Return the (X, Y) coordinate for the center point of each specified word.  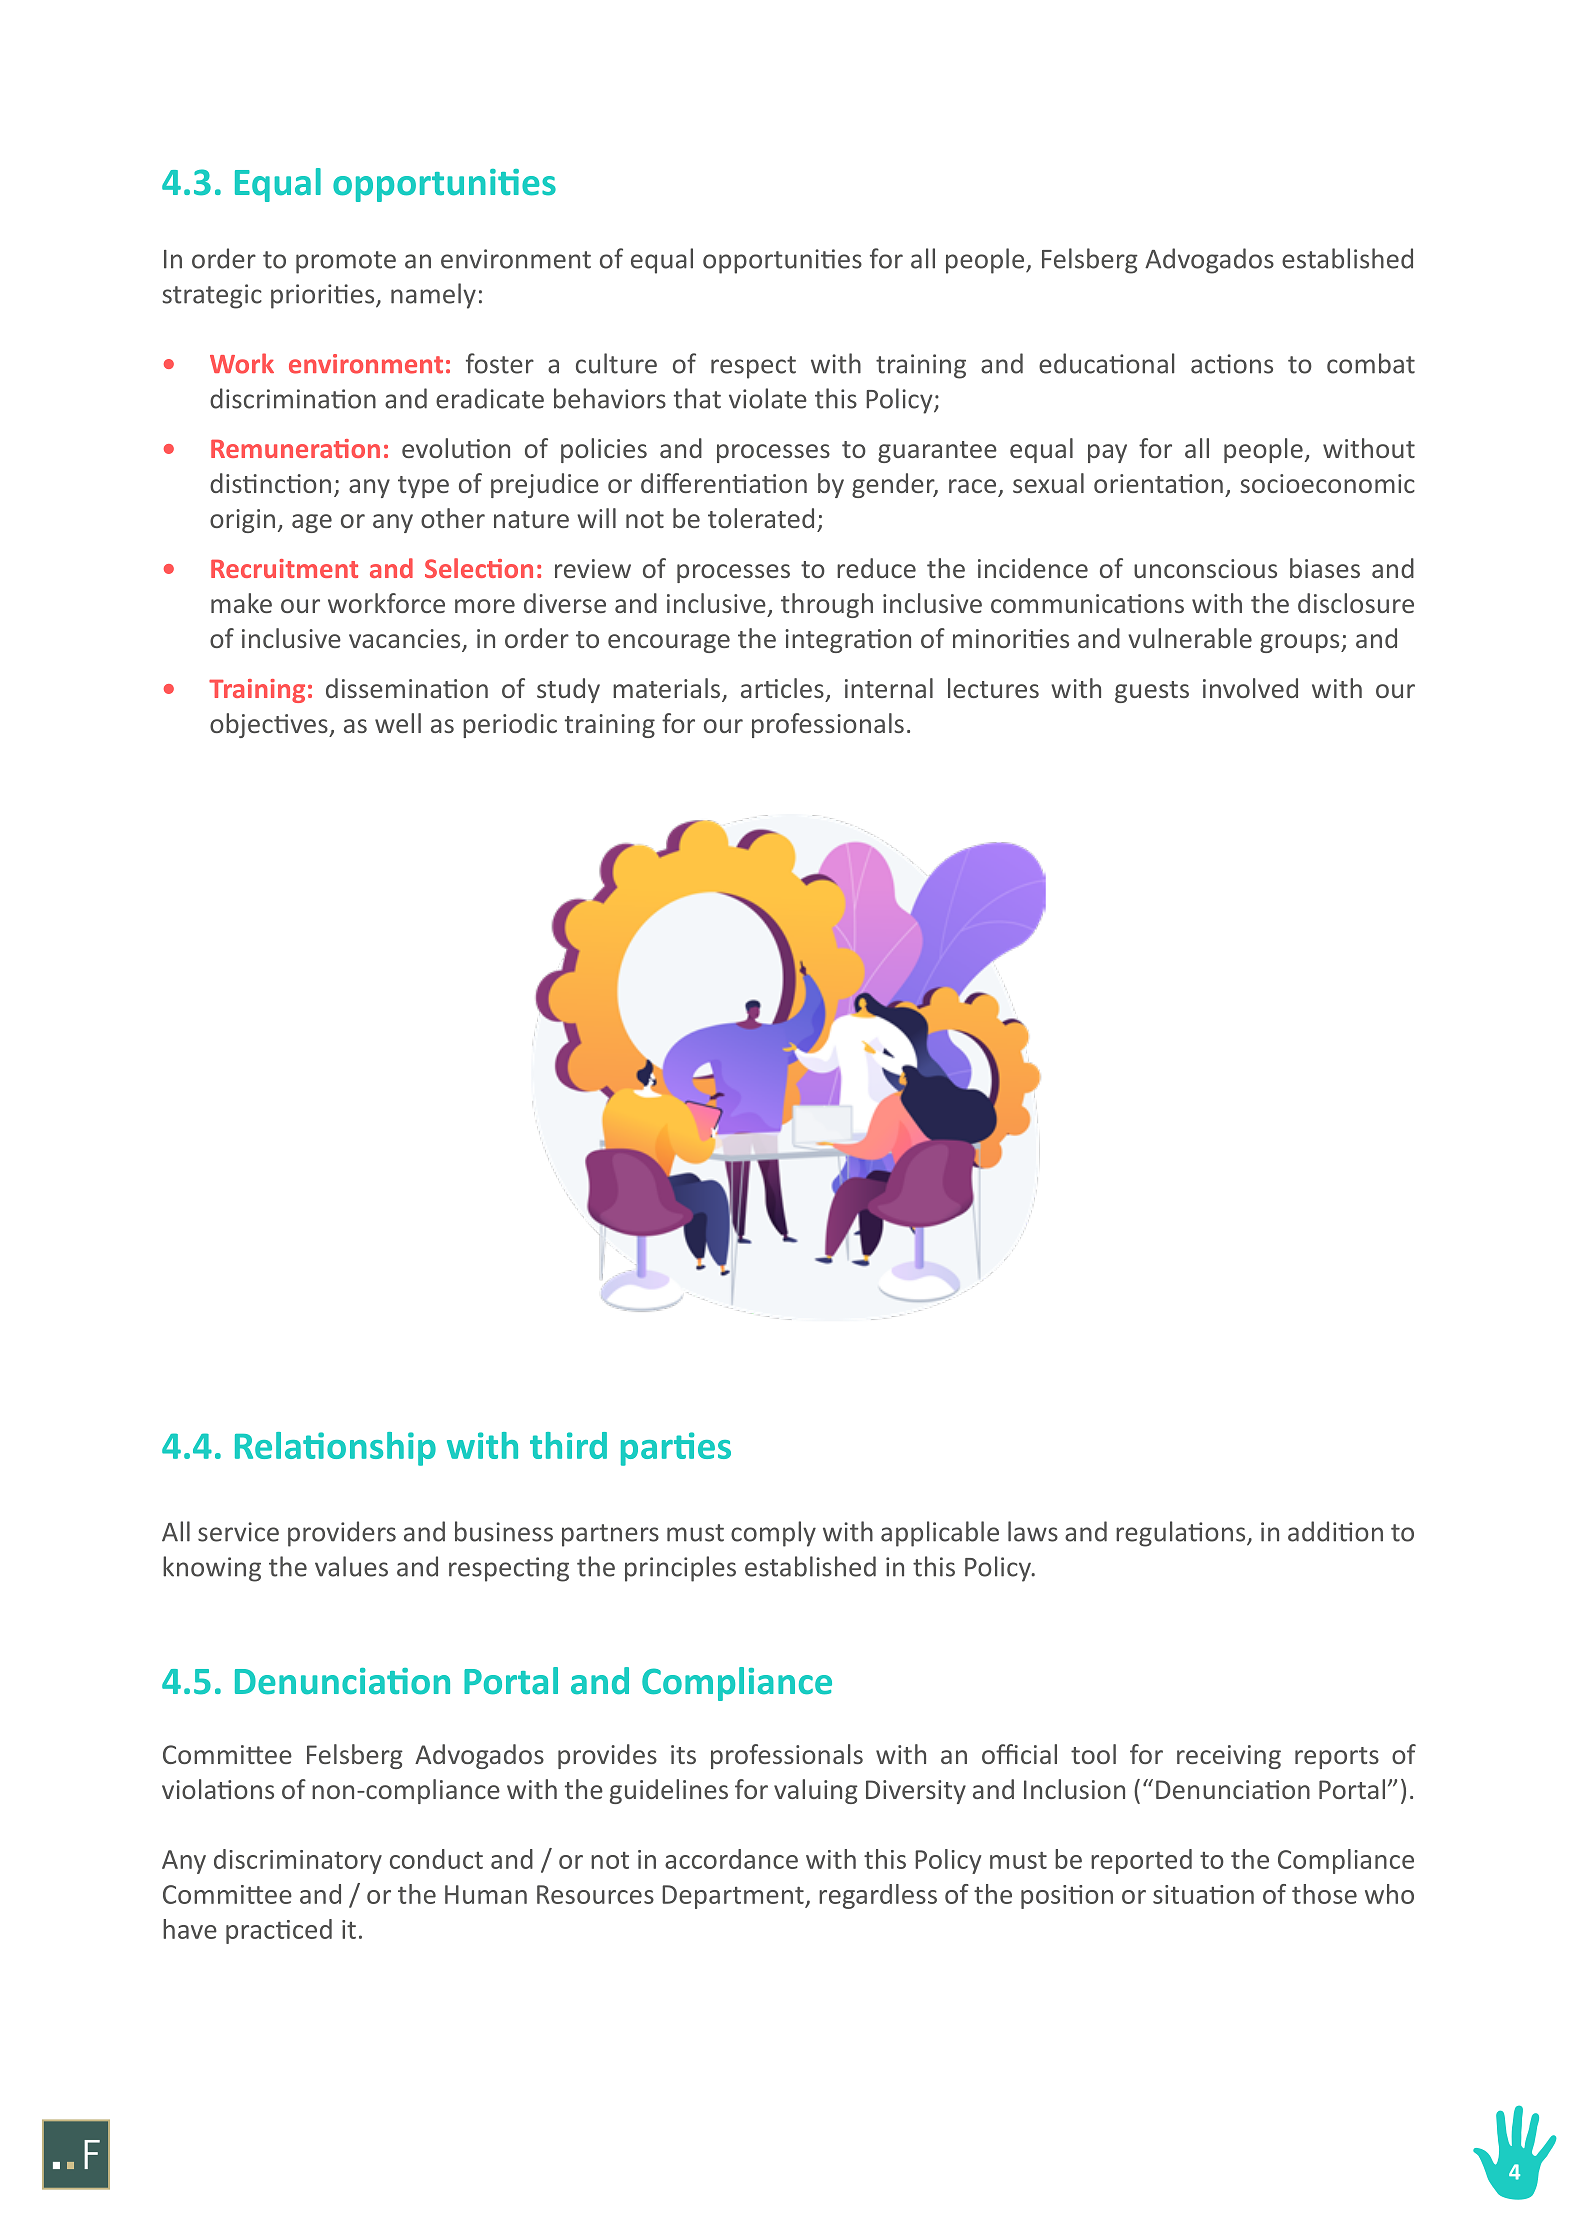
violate (768, 398)
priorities (324, 296)
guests (1152, 692)
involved (1250, 688)
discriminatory (298, 1861)
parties (676, 1449)
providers (342, 1534)
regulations (1182, 1534)
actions (1232, 364)
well (398, 723)
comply (773, 1534)
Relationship (335, 1449)
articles (782, 688)
